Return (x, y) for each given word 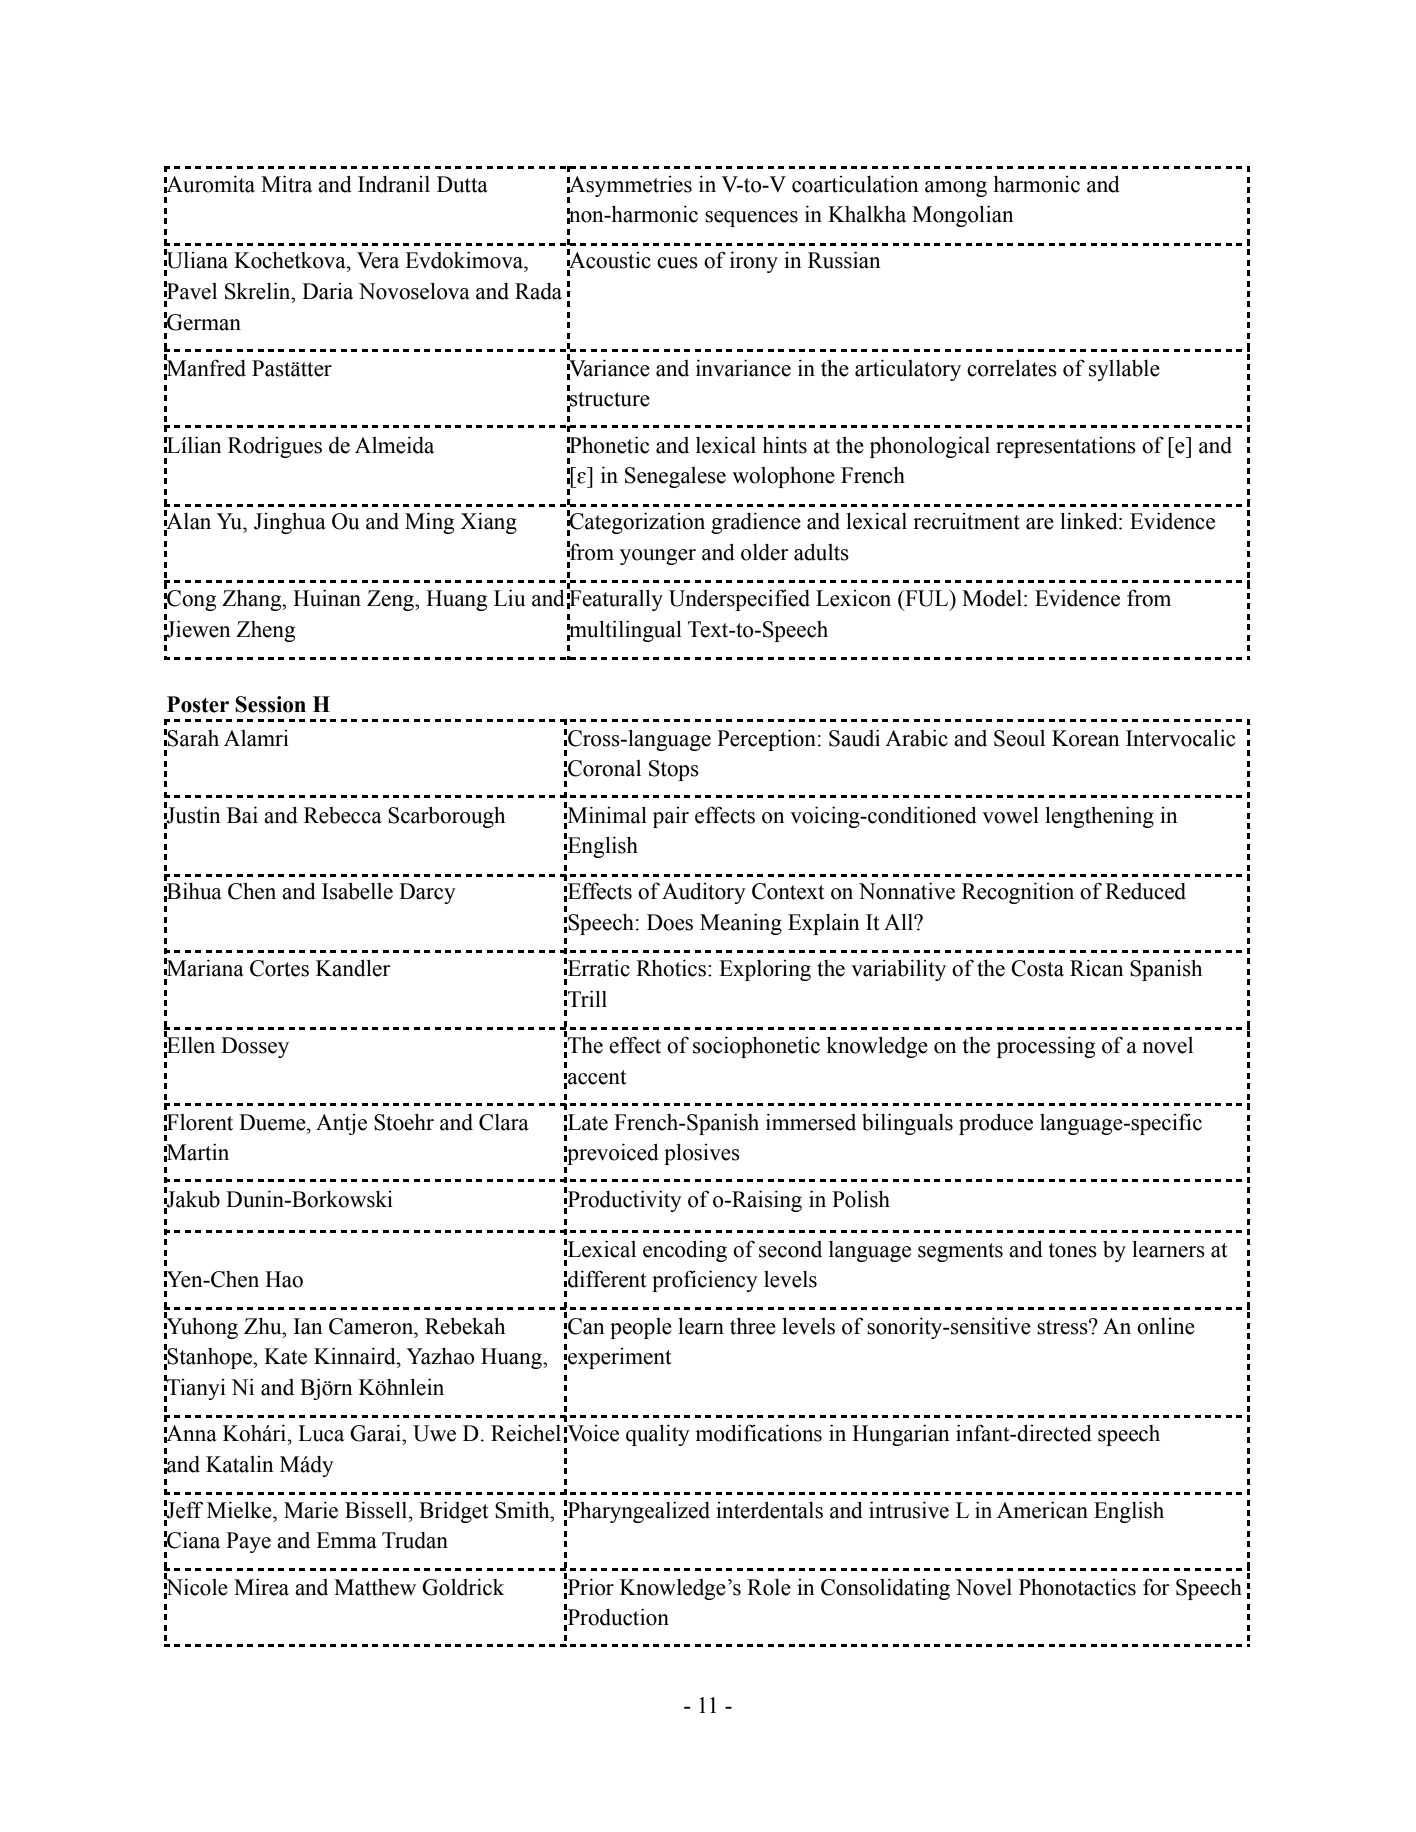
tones (1073, 1250)
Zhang (253, 600)
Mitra (286, 184)
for (1156, 1587)
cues (677, 263)
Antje (341, 1124)
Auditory (704, 893)
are (1040, 524)
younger (658, 557)
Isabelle (357, 891)
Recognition (1018, 893)
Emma (346, 1540)
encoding (685, 1251)
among (956, 189)
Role (769, 1587)
